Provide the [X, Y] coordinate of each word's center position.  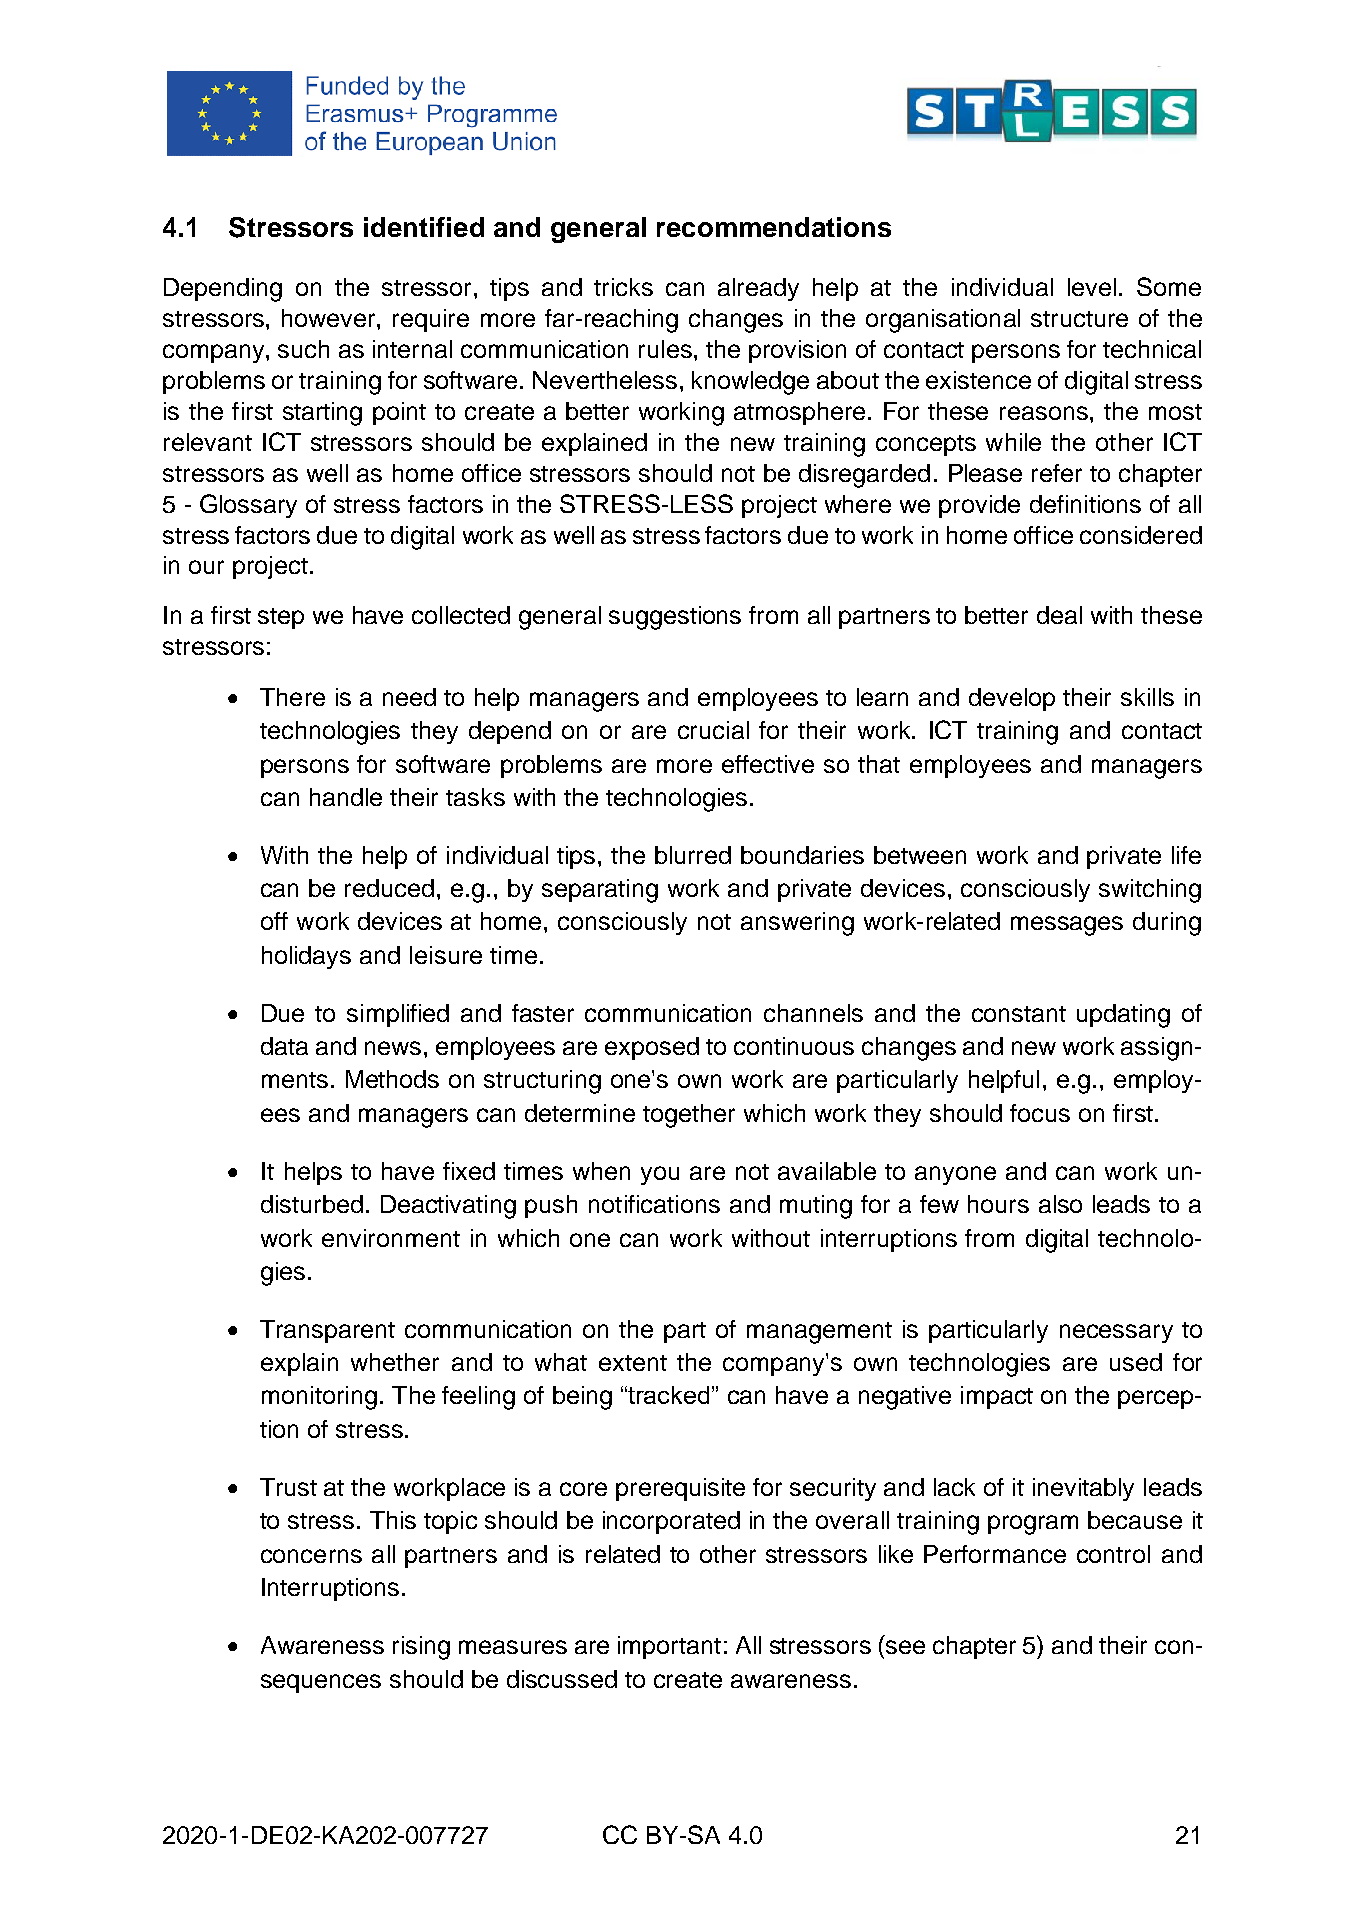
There [292, 697]
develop [1012, 699]
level [1092, 287]
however [330, 318]
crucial [713, 730]
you [660, 1175]
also [1060, 1204]
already [758, 289]
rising [421, 1648]
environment [391, 1238]
